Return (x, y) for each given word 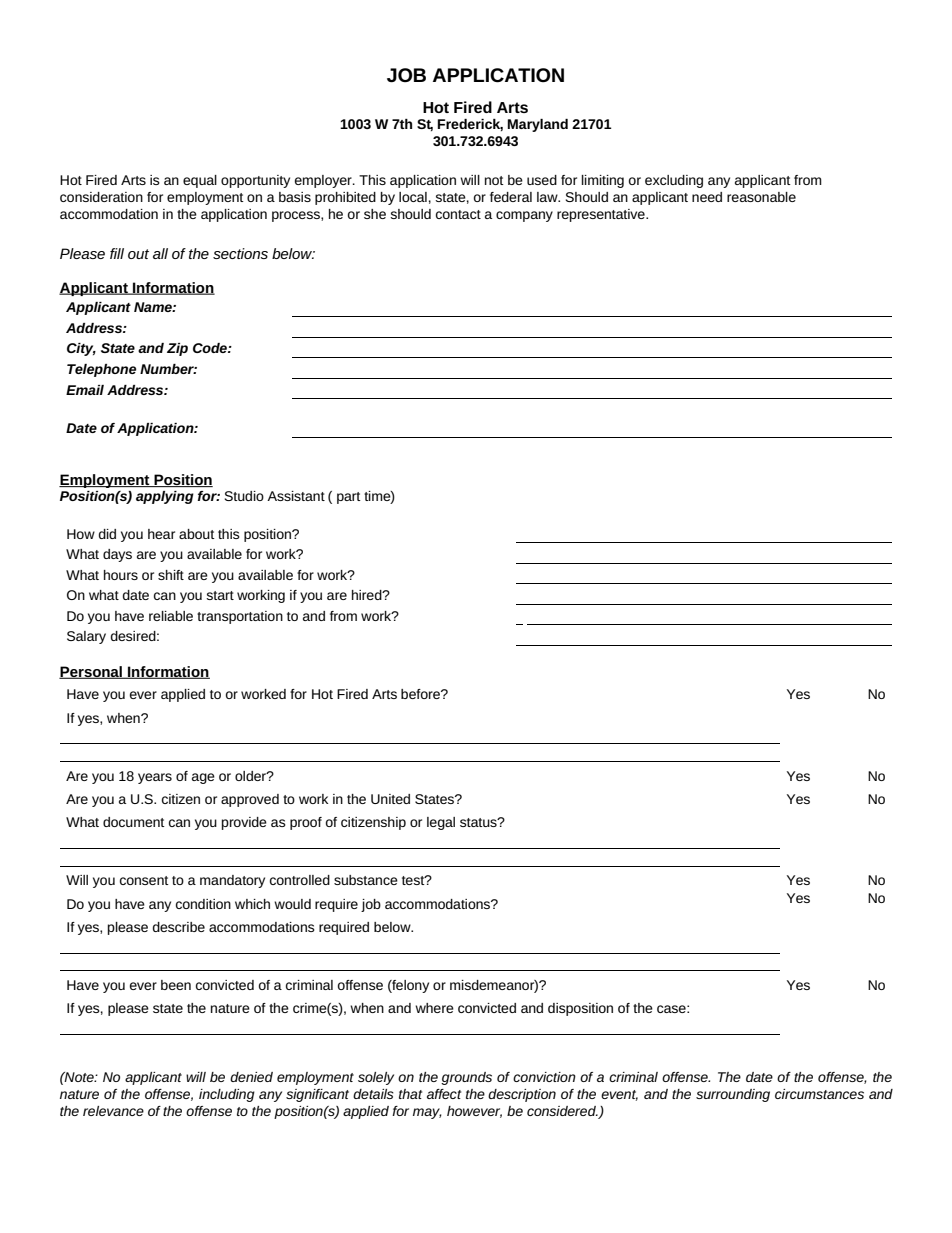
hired (368, 595)
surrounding (733, 1095)
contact (458, 214)
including (227, 1095)
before (421, 694)
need (707, 197)
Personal (91, 672)
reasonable (761, 197)
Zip (177, 349)
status (479, 822)
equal (200, 181)
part (349, 498)
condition (203, 904)
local (413, 197)
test (414, 880)
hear (161, 534)
